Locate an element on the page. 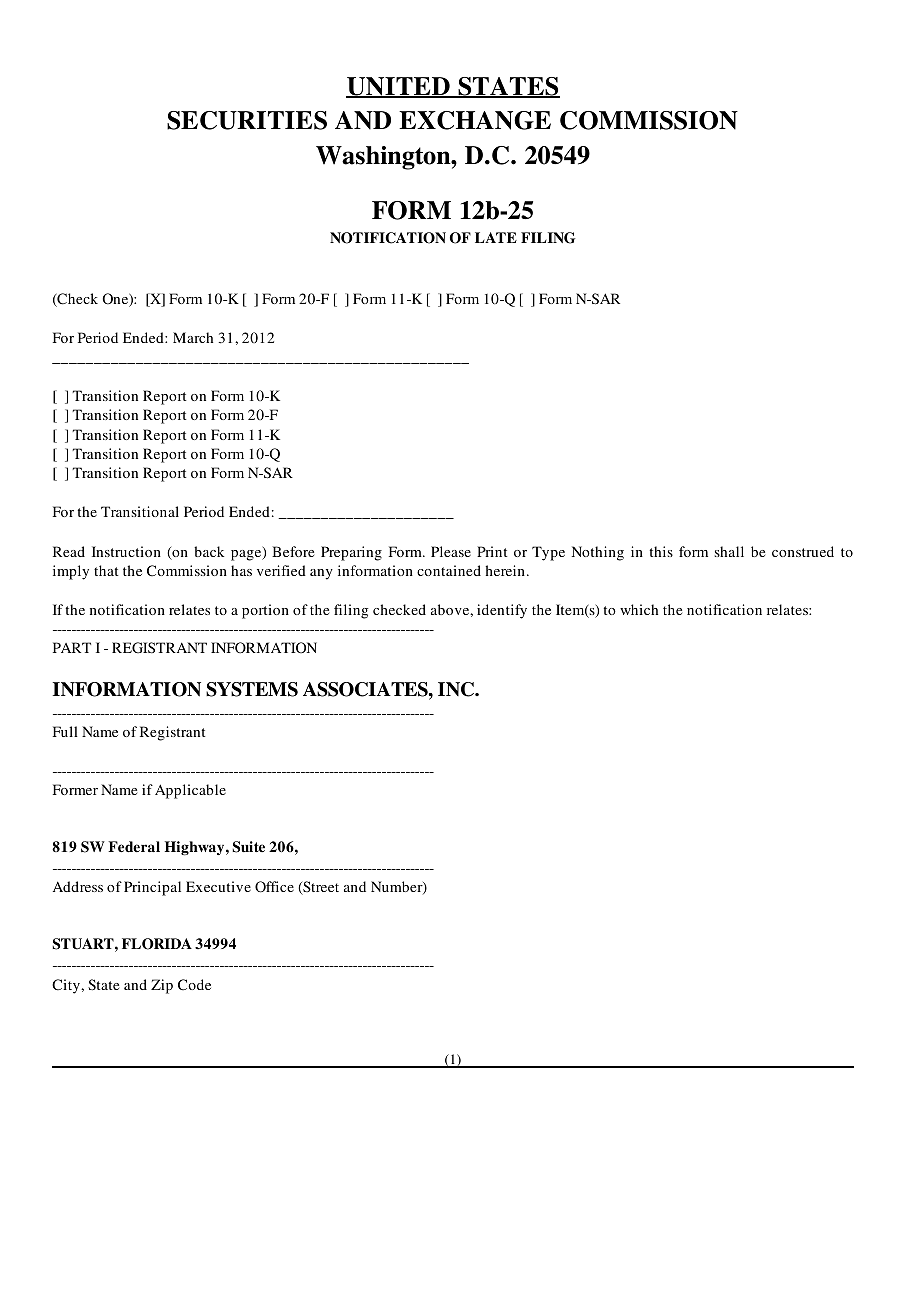  EXCHANGE is located at coordinates (475, 120).
